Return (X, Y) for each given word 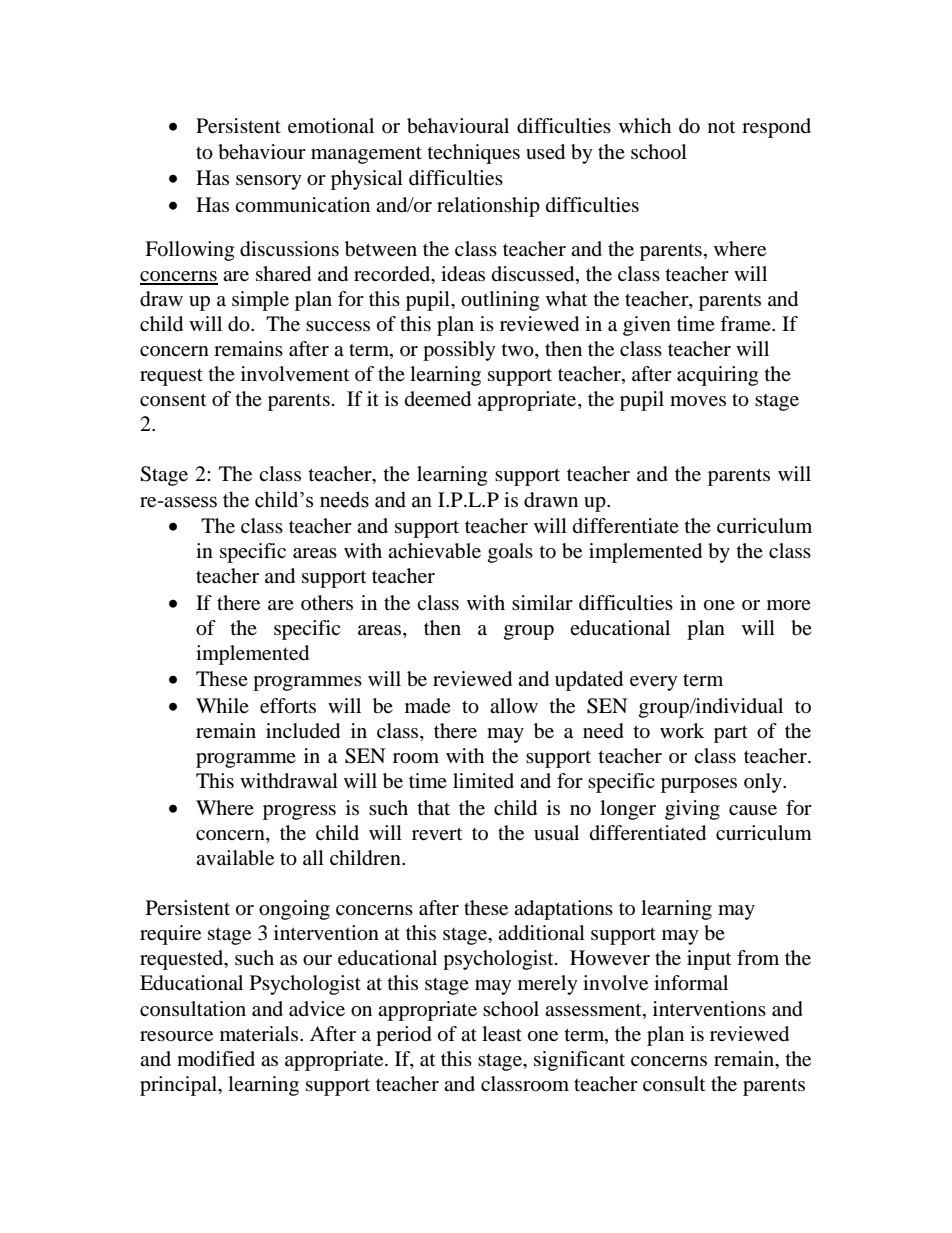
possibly (459, 351)
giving (692, 810)
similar (542, 602)
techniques (474, 154)
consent (173, 400)
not (721, 127)
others (327, 602)
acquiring (717, 376)
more (789, 605)
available (235, 858)
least (502, 1034)
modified (216, 1059)
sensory (269, 182)
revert (437, 834)
